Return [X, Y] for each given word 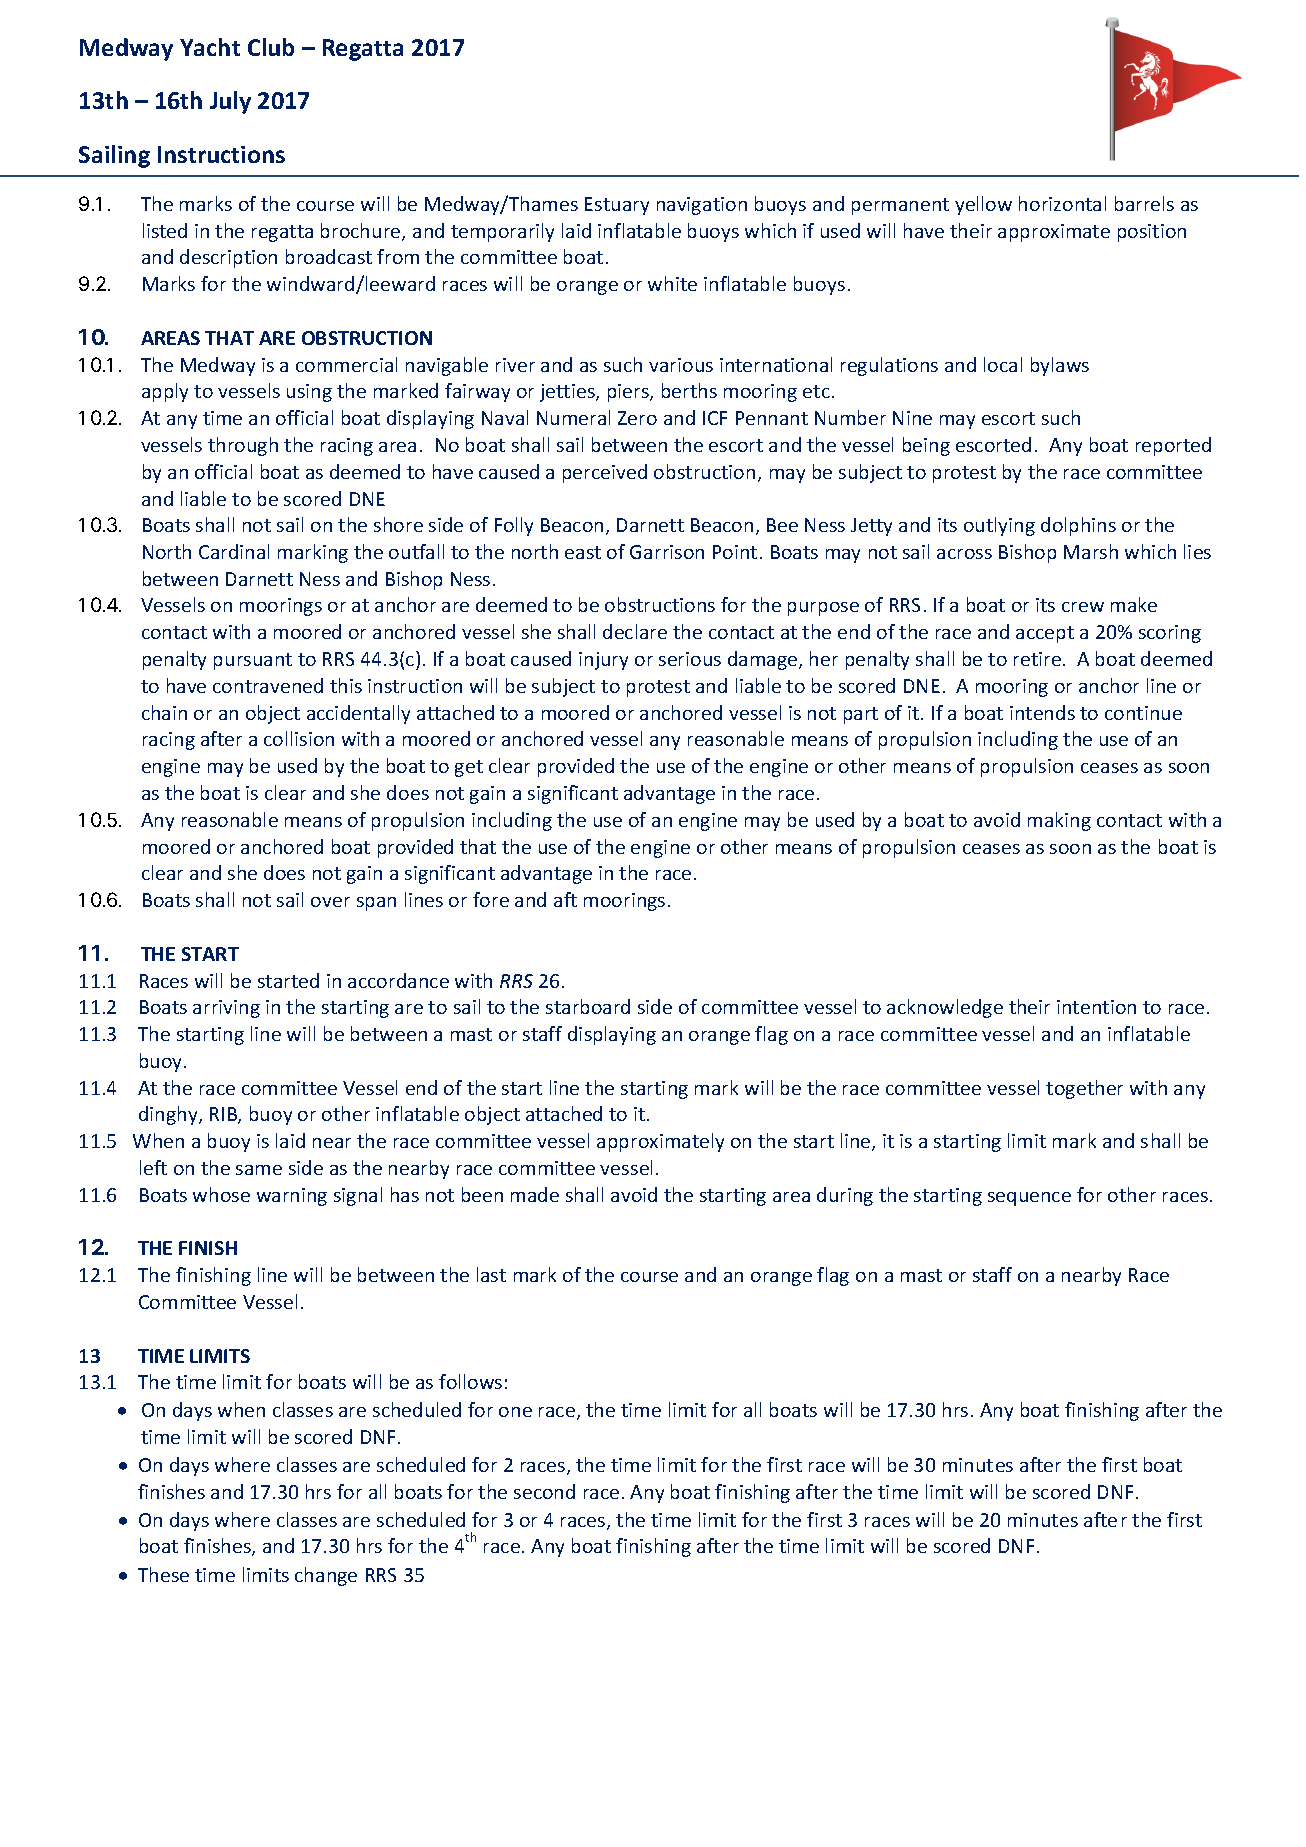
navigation [702, 206]
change [326, 1576]
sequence [1029, 1199]
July [230, 102]
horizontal [1062, 203]
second [544, 1491]
